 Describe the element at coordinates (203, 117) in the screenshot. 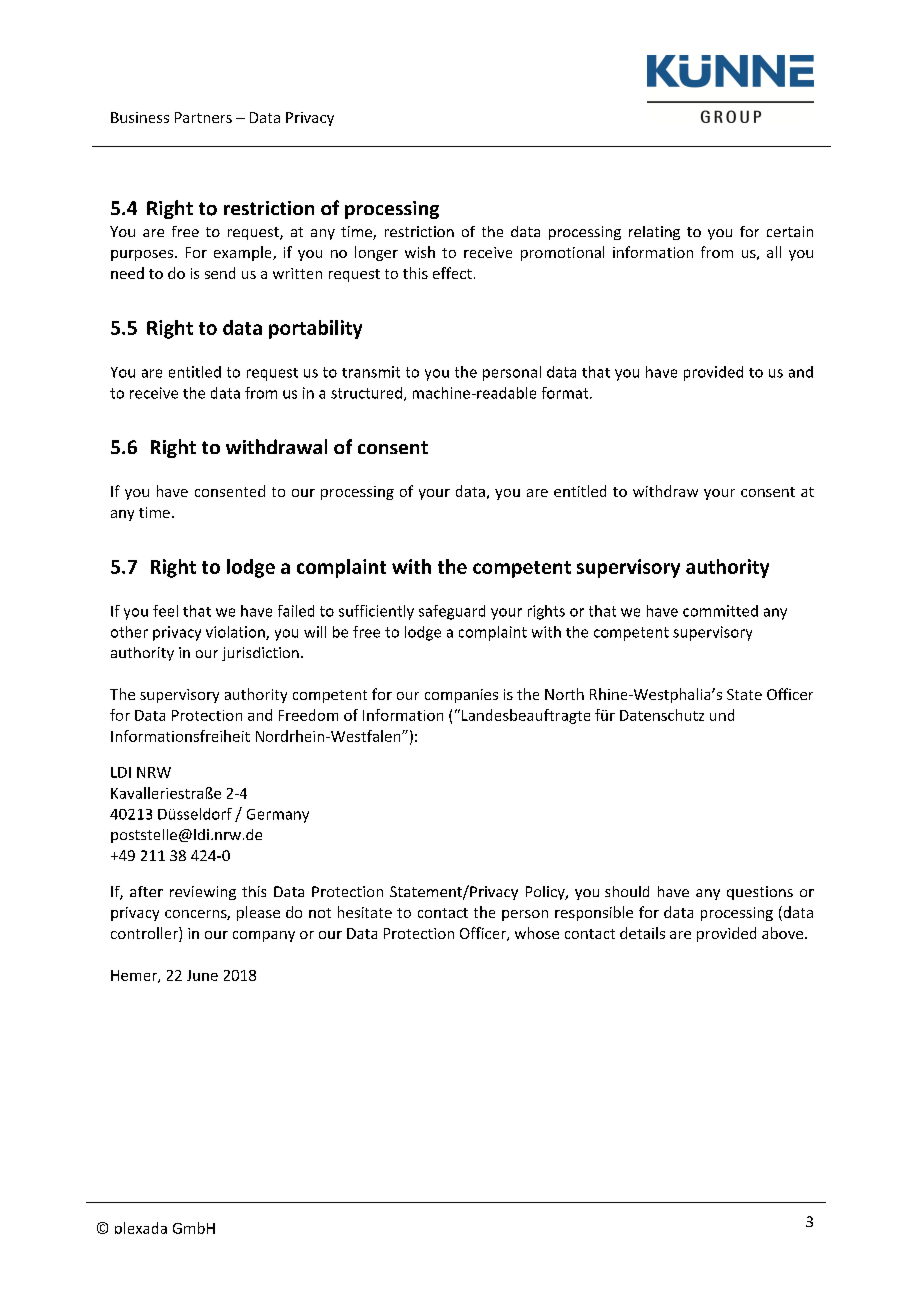

I see `Partners` at that location.
